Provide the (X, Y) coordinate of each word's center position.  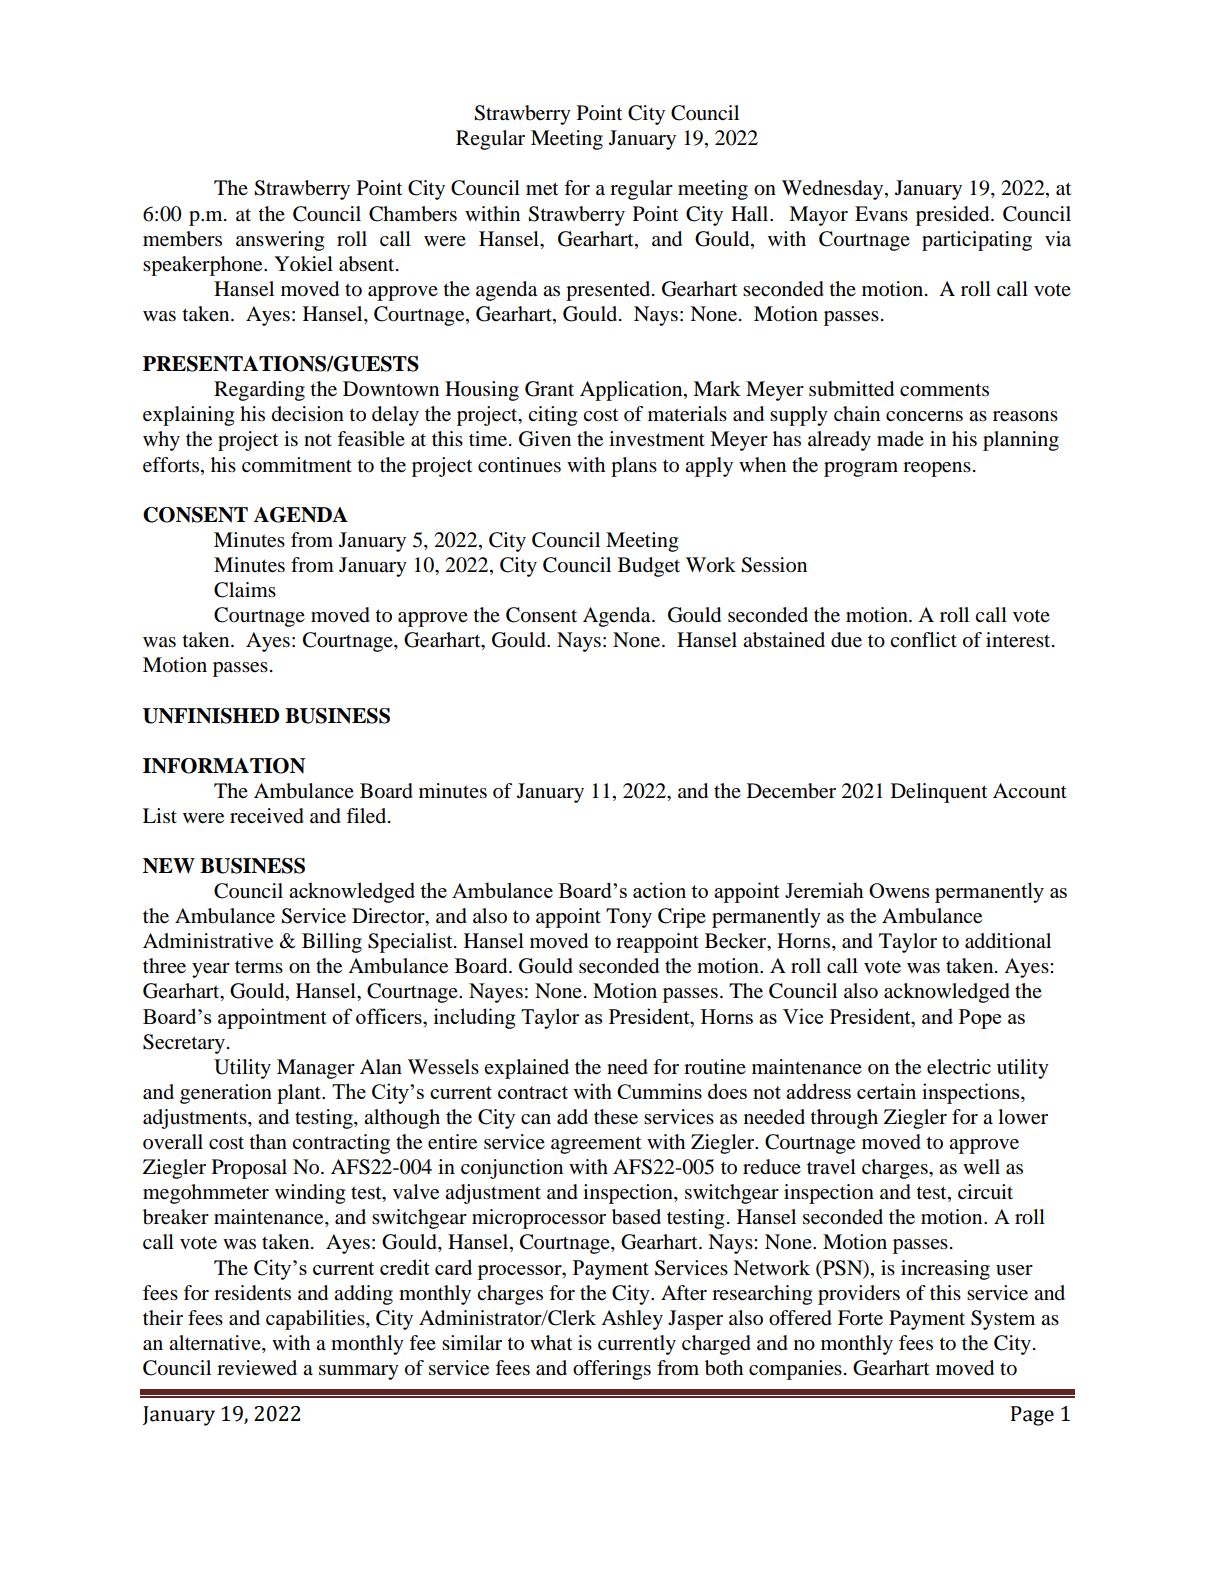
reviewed (257, 1368)
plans (634, 467)
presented (609, 291)
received (267, 816)
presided (954, 216)
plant (300, 1094)
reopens (937, 469)
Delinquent (939, 793)
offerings (612, 1370)
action (659, 890)
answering (280, 241)
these (616, 1117)
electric (959, 1067)
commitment (297, 465)
